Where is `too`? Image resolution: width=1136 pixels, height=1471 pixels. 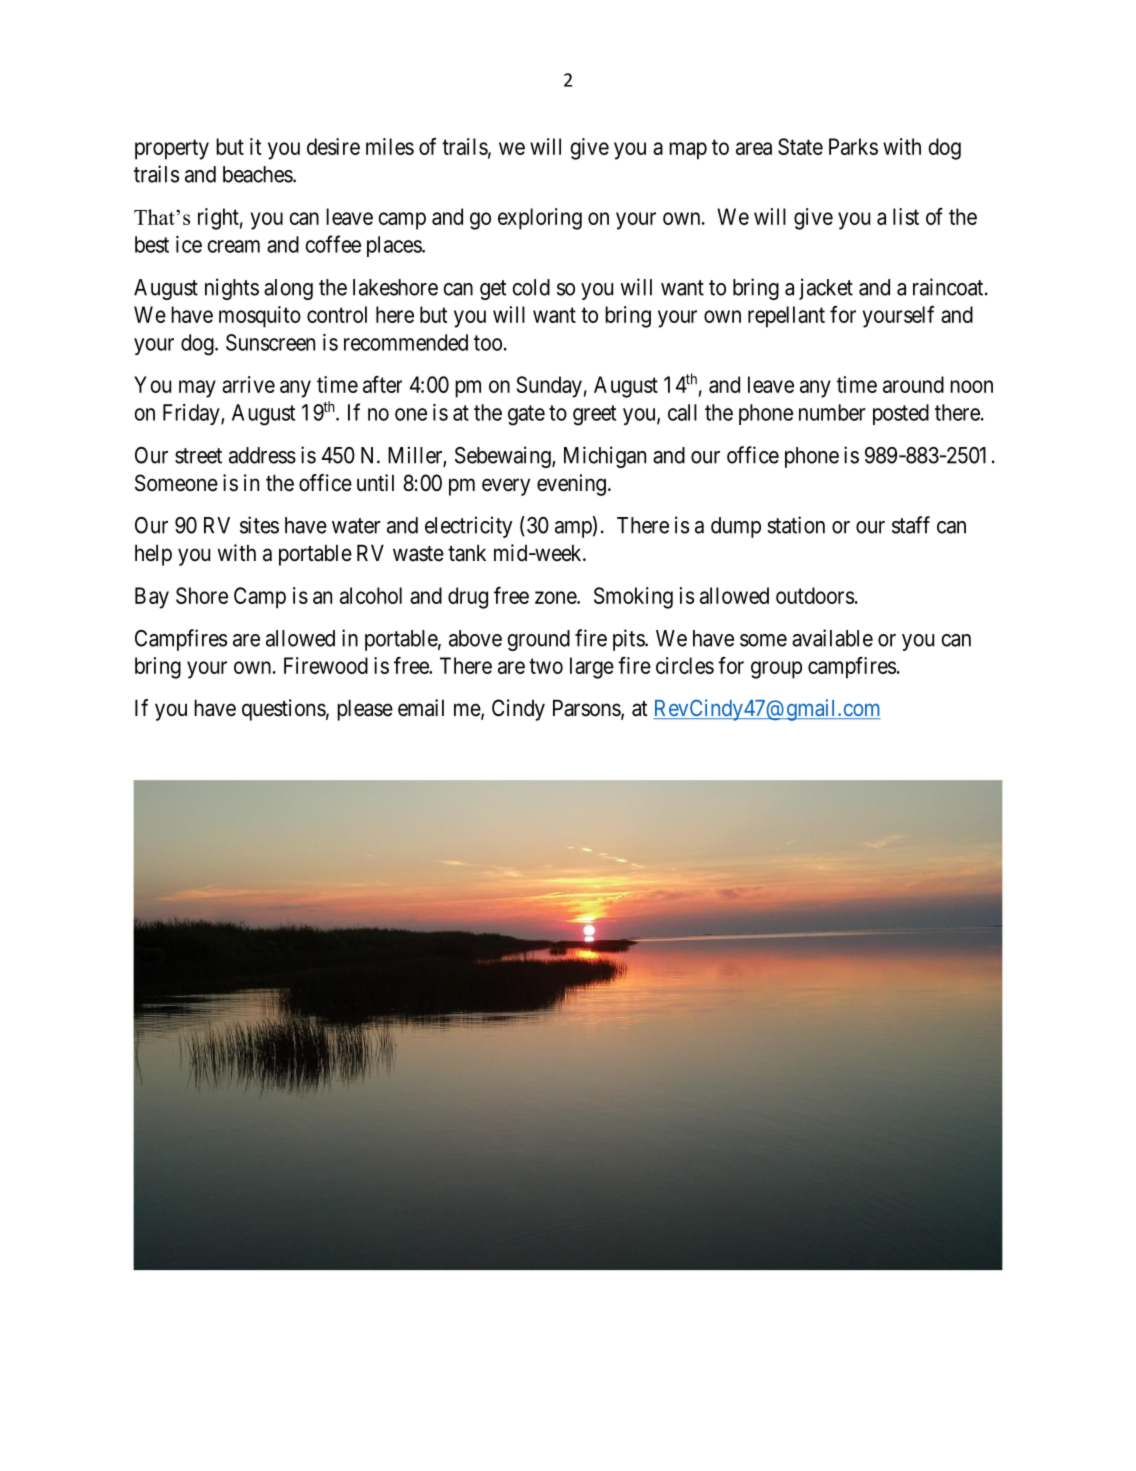 too is located at coordinates (488, 343).
